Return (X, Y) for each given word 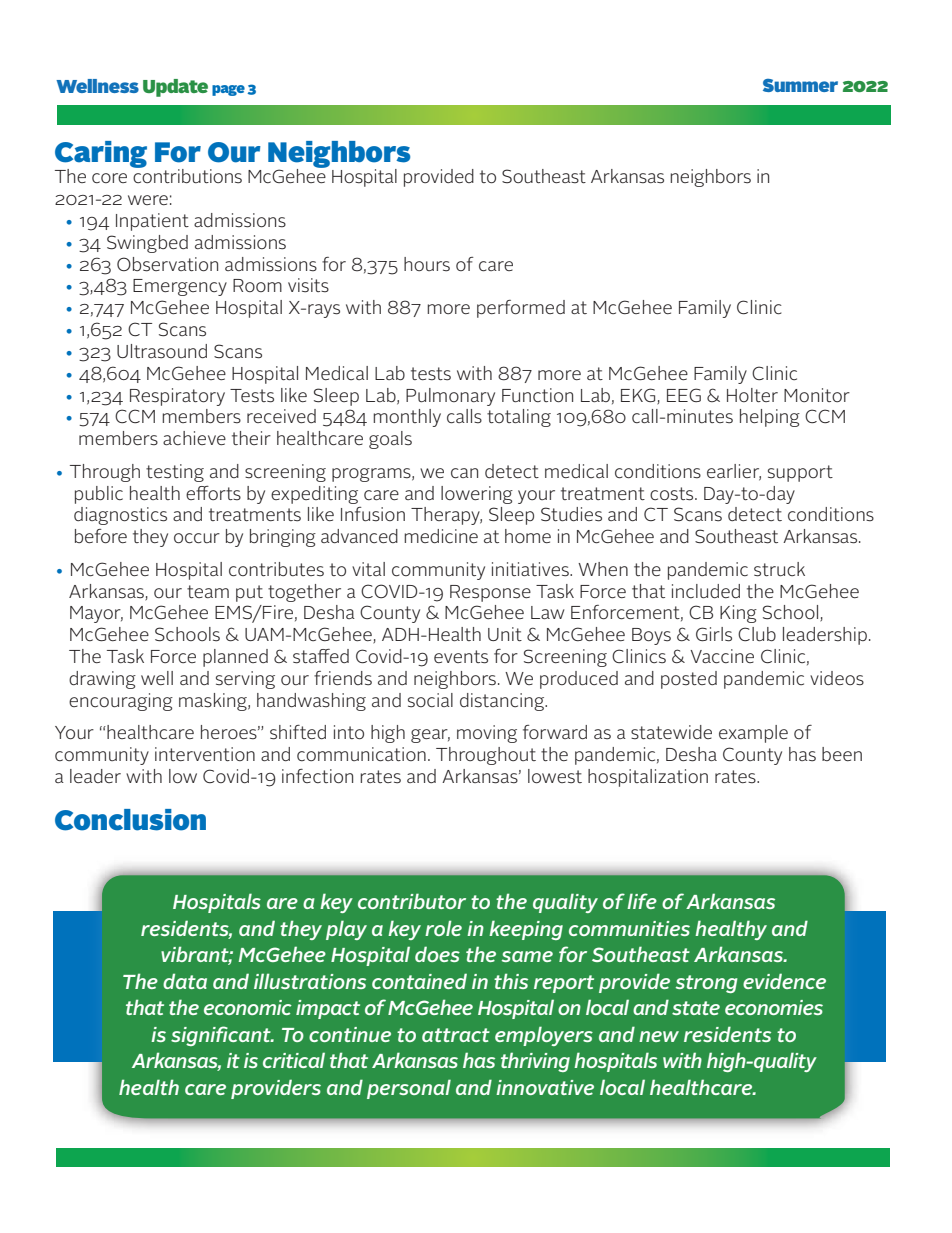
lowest (555, 776)
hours (427, 264)
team (208, 591)
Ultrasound (162, 351)
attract (456, 1035)
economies (774, 1007)
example (753, 734)
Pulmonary (450, 397)
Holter (752, 395)
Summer (800, 85)
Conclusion (130, 820)
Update (175, 88)
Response (490, 593)
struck (779, 569)
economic (248, 1007)
